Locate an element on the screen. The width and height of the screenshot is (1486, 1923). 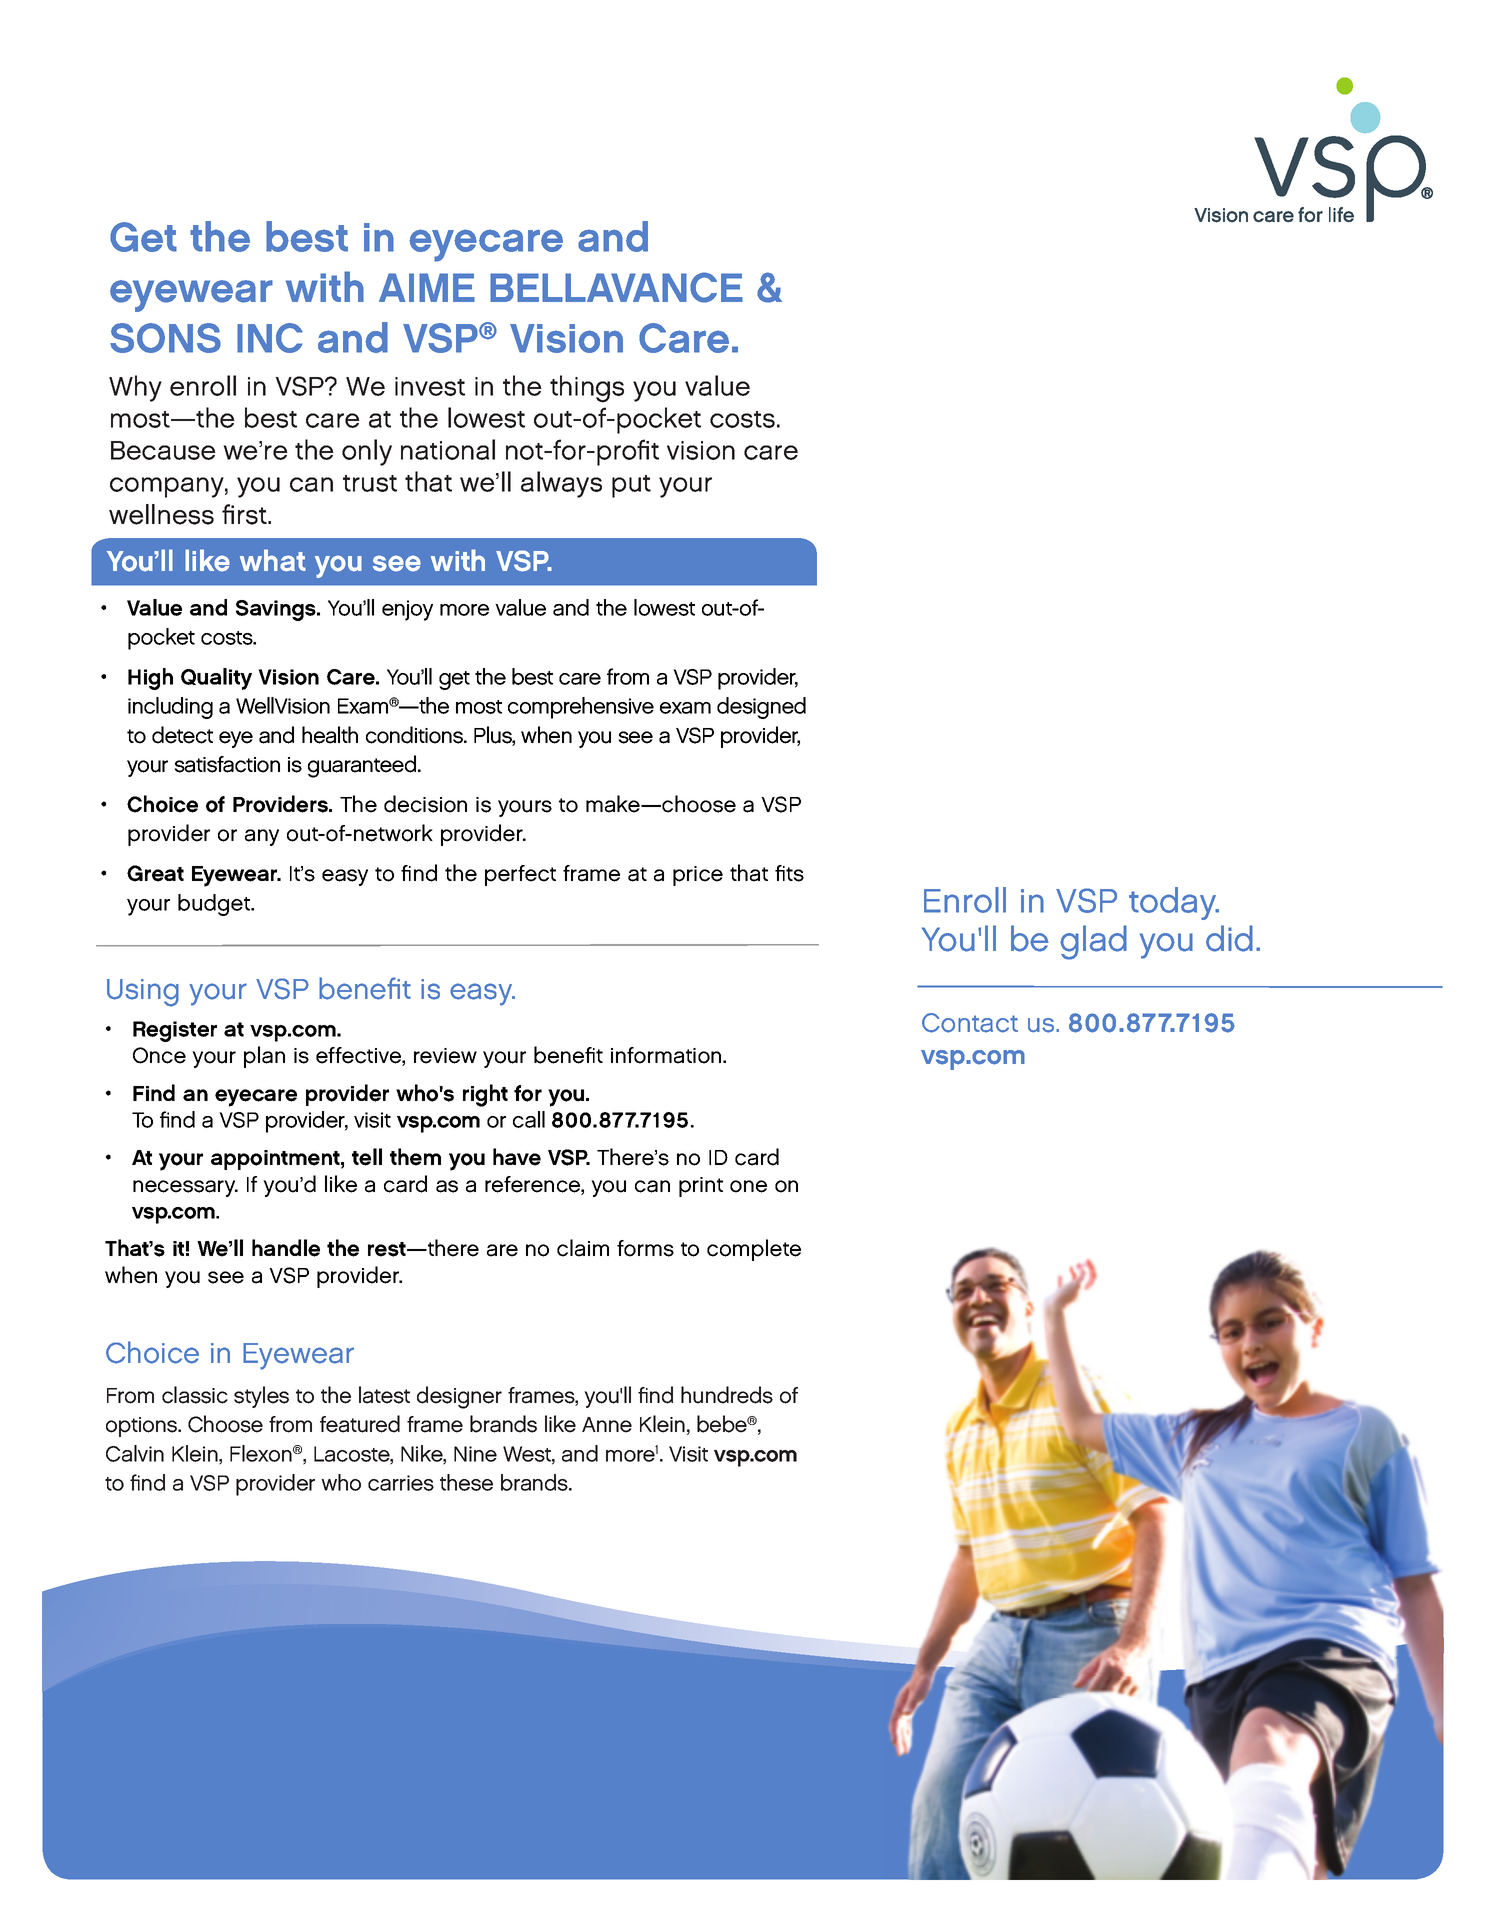
today is located at coordinates (1174, 903).
